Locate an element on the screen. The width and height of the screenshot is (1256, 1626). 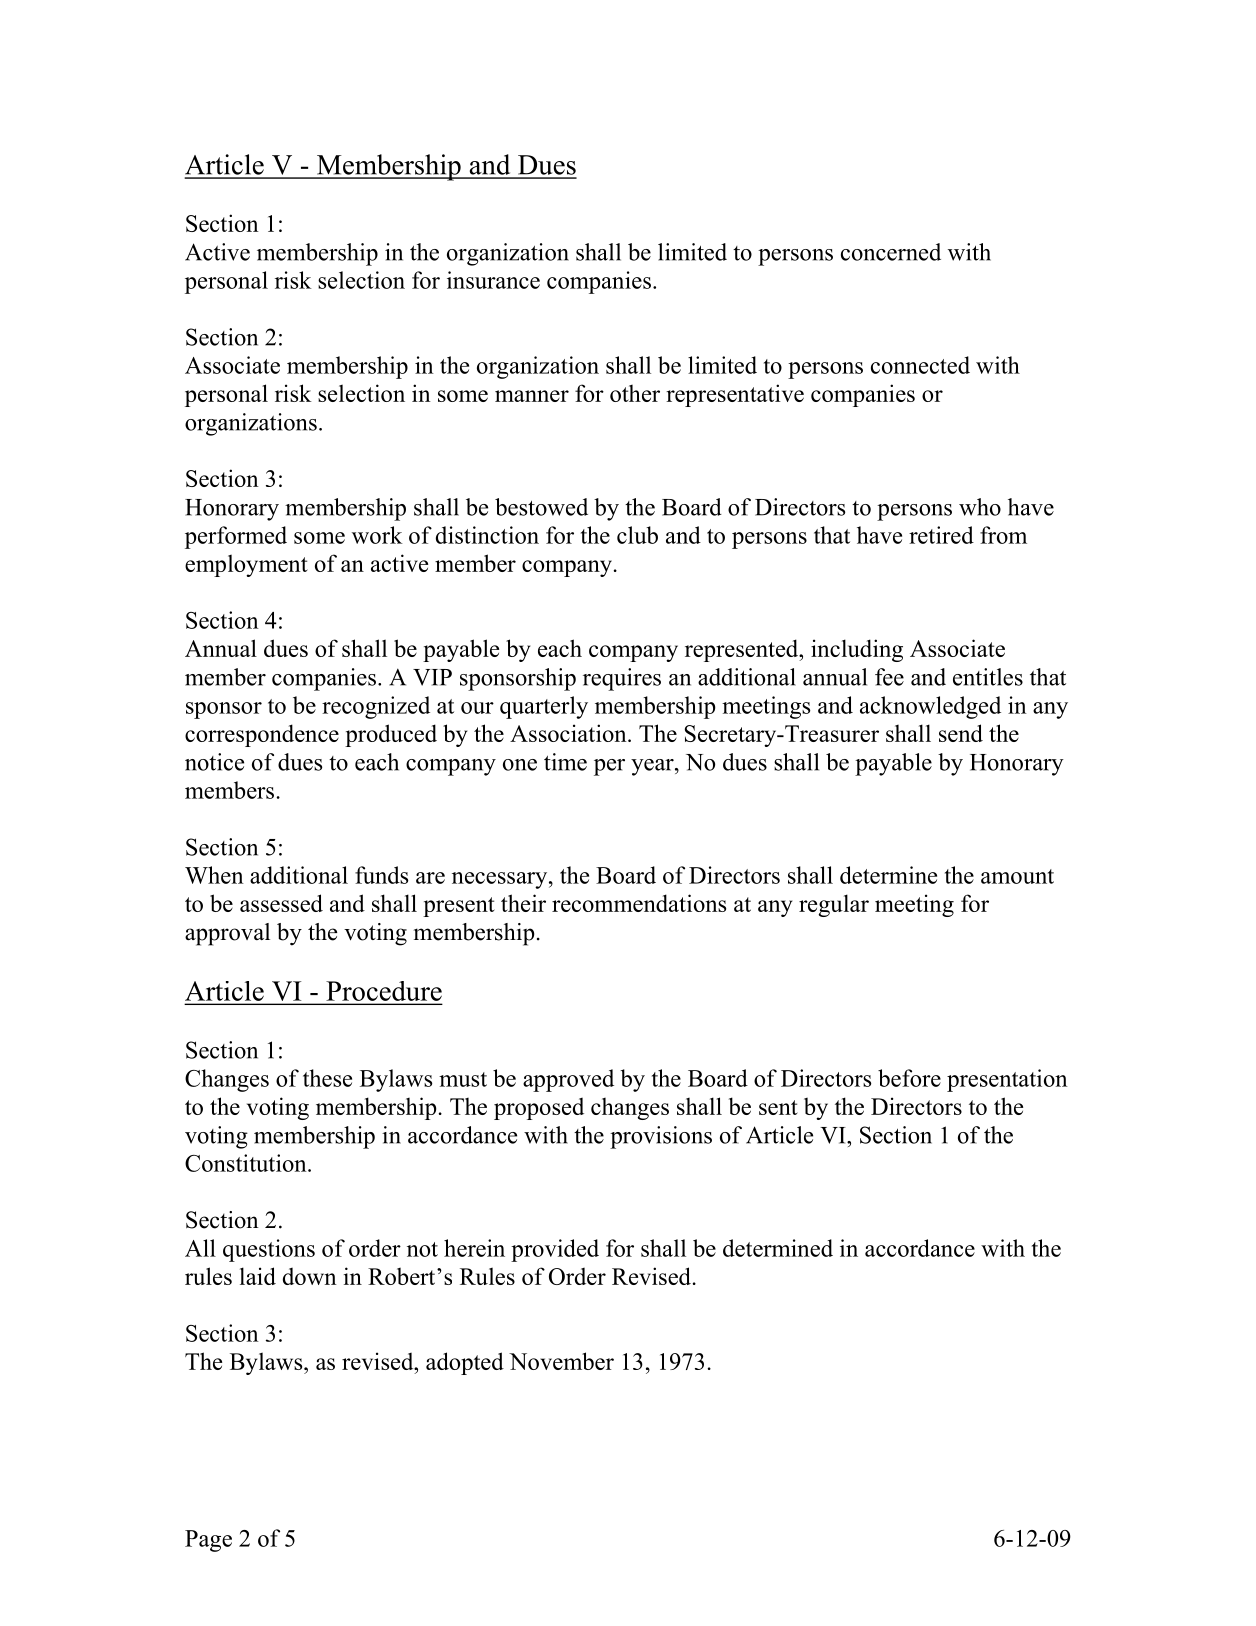
recommendations is located at coordinates (639, 903).
